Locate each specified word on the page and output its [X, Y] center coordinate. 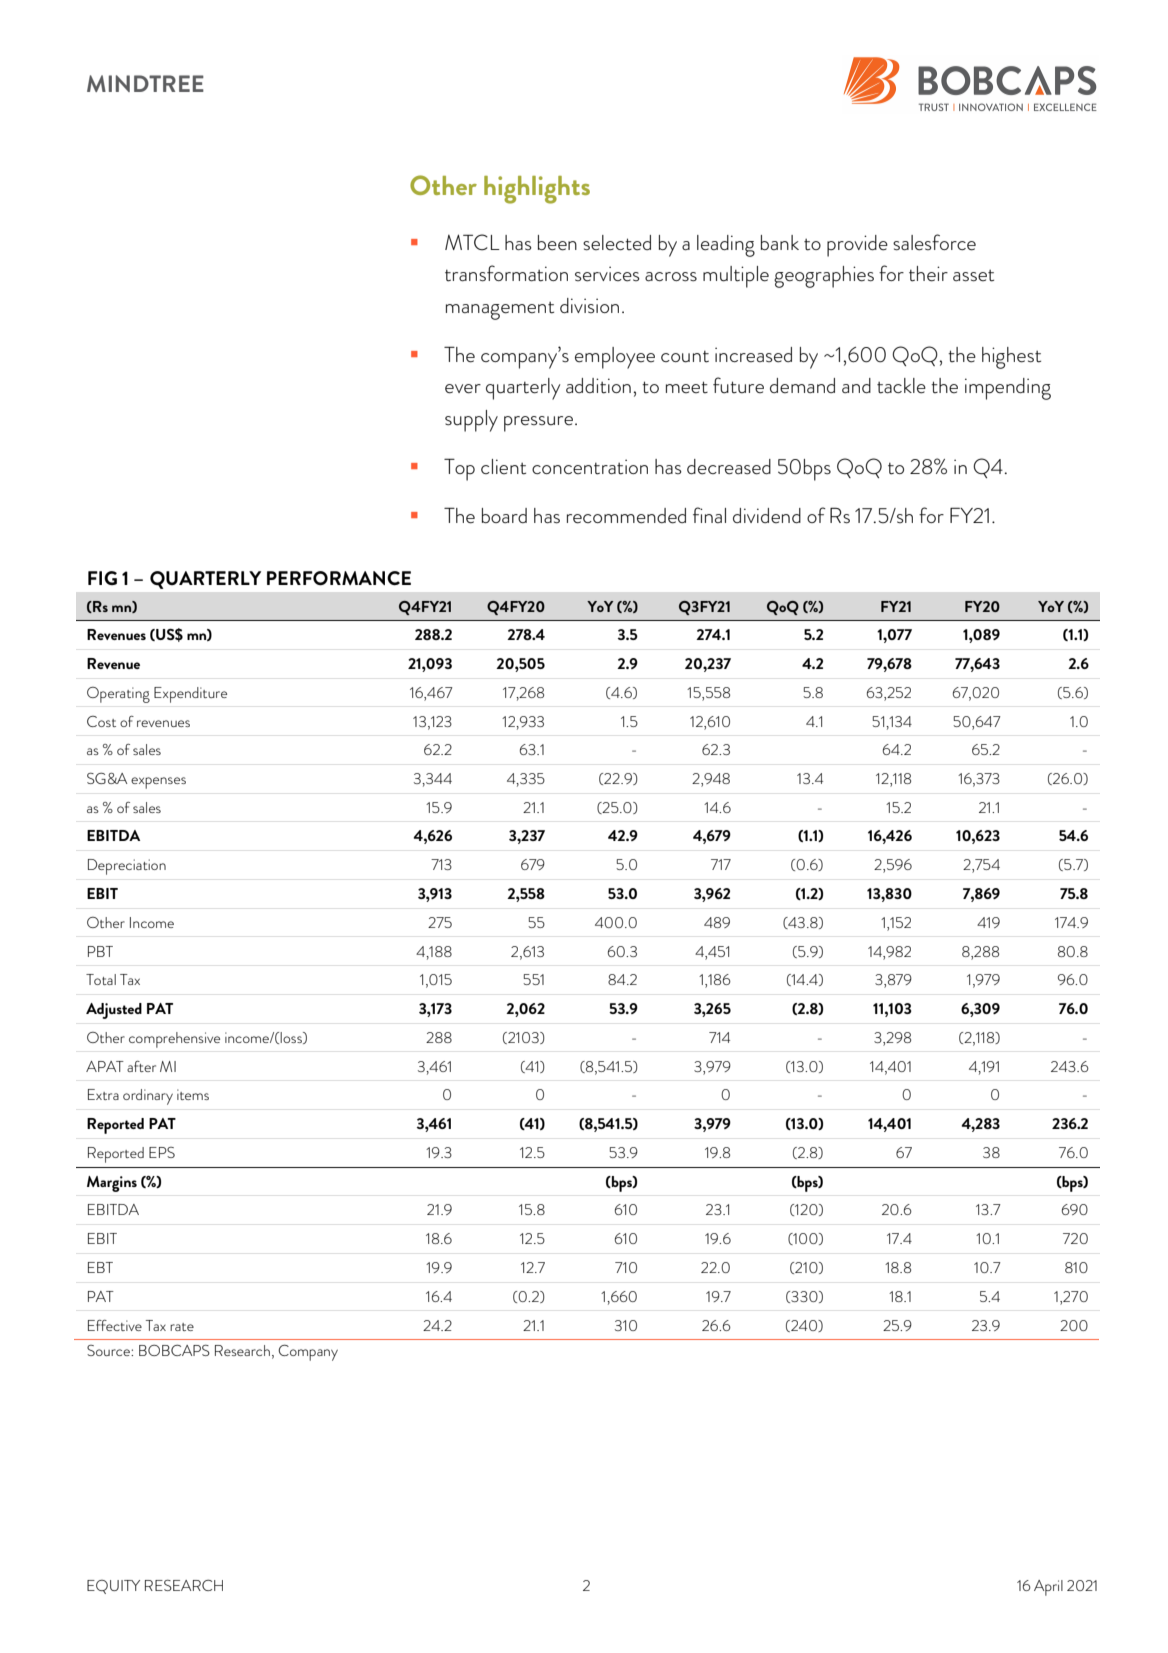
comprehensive [174, 1040]
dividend [767, 515]
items [193, 1094]
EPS [162, 1152]
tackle [901, 386]
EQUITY [113, 1587]
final [709, 515]
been [557, 243]
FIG [102, 578]
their [928, 274]
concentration [590, 467]
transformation [506, 273]
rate [182, 1327]
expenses [158, 783]
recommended [626, 516]
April [1048, 1588]
